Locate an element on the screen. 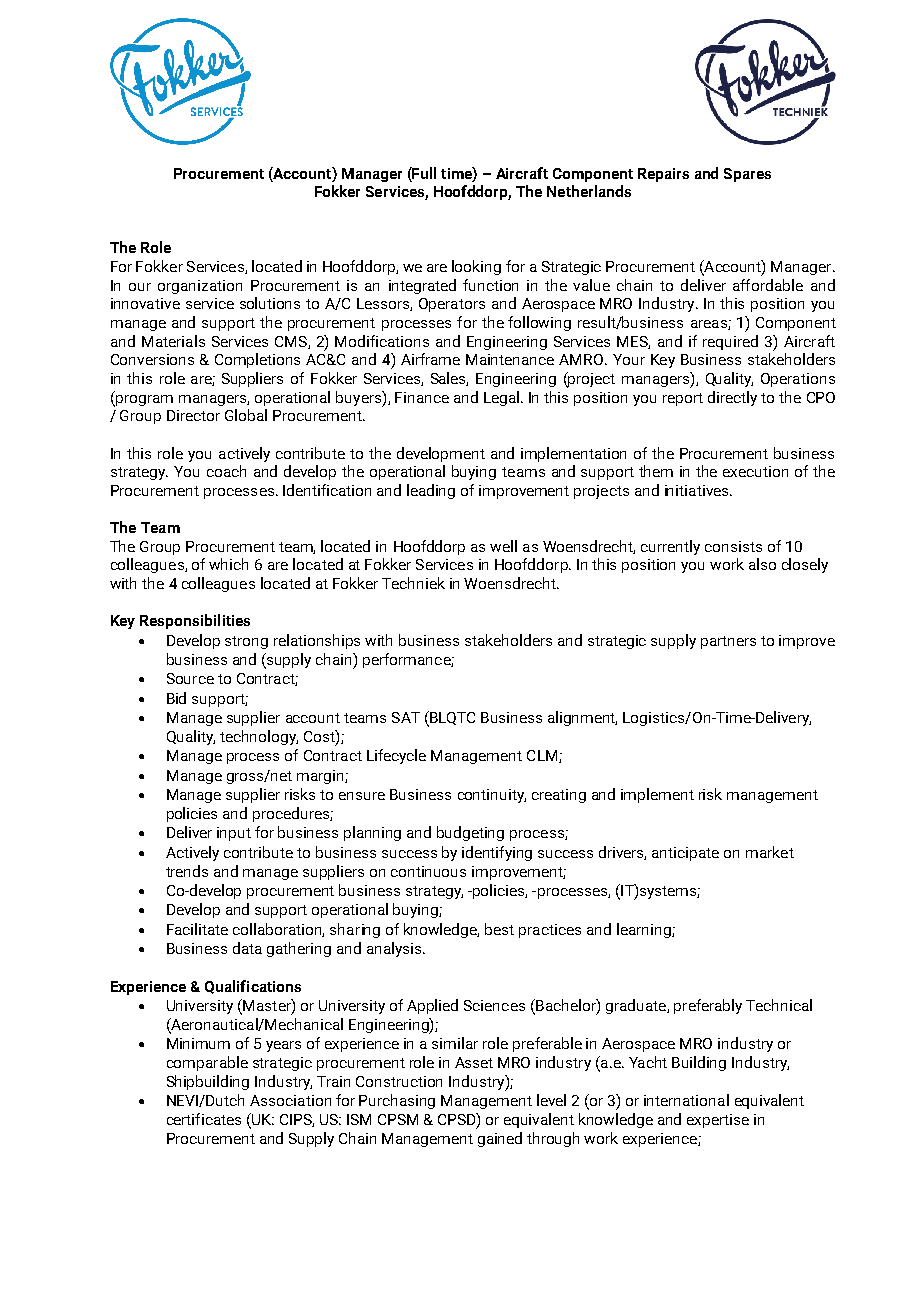 The height and width of the screenshot is (1308, 924). Spares is located at coordinates (747, 175).
